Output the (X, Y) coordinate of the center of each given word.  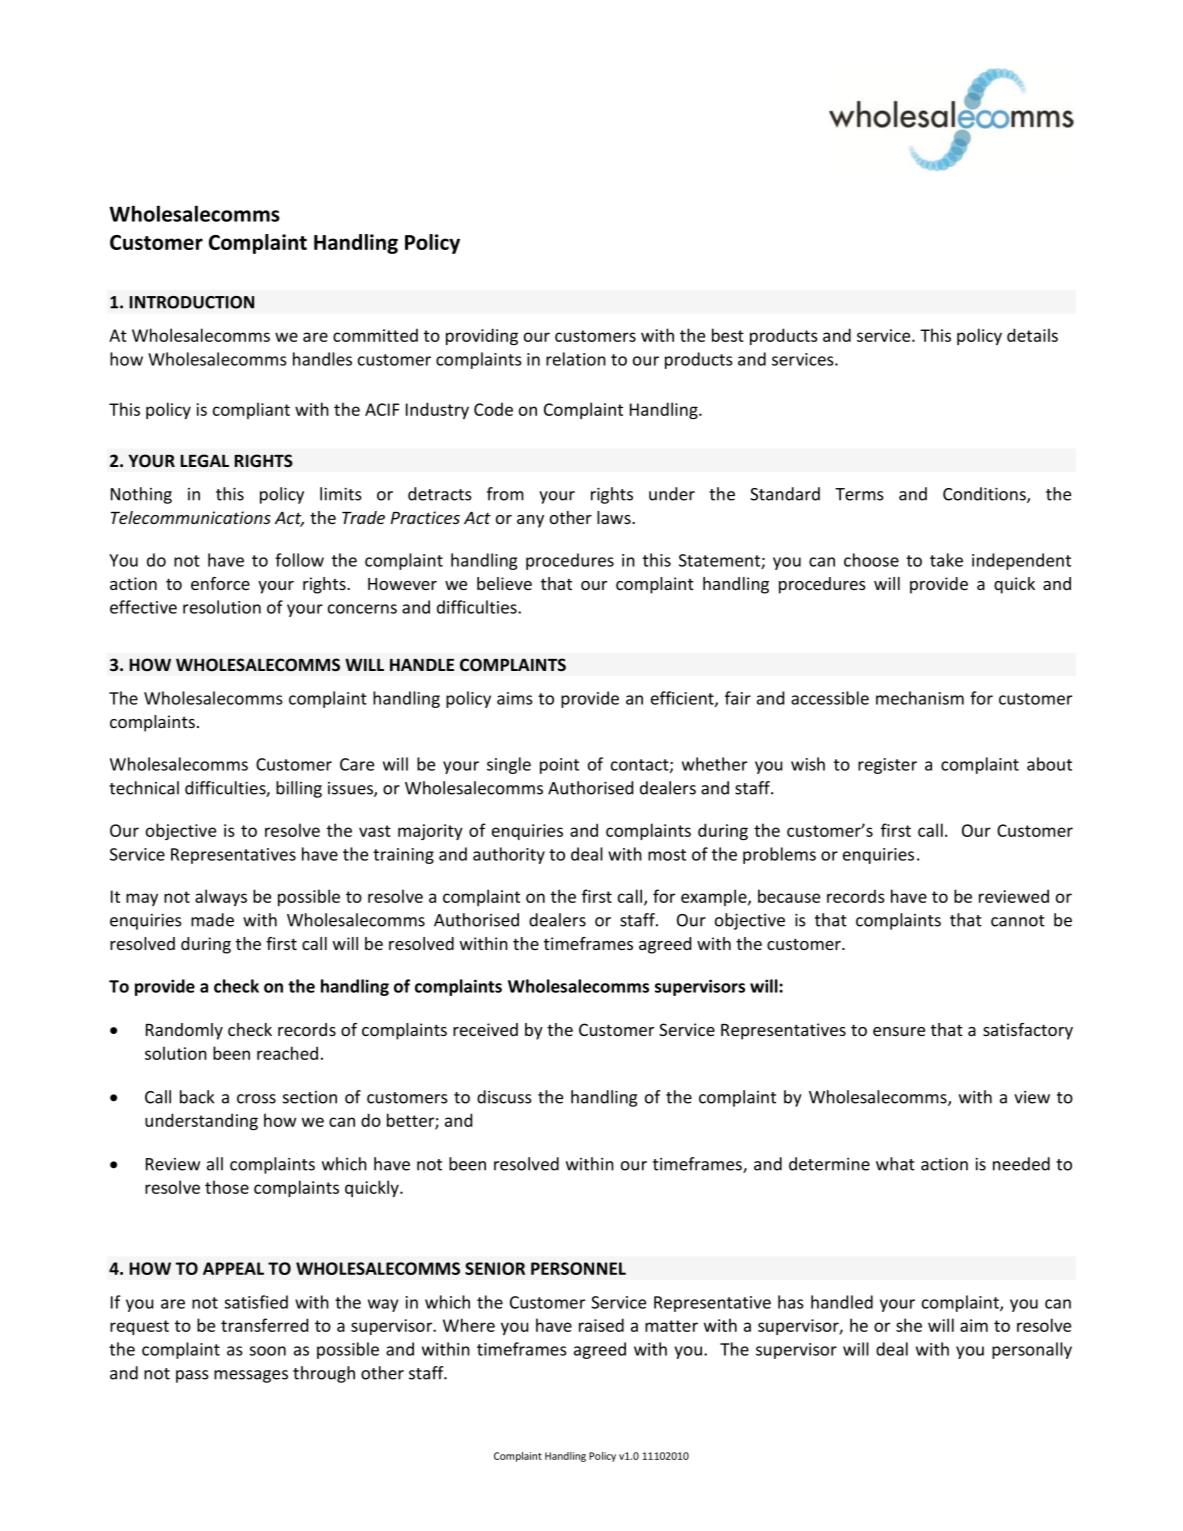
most (667, 855)
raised (601, 1325)
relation (576, 359)
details (1032, 335)
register (887, 766)
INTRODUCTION (192, 302)
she (909, 1325)
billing (299, 789)
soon (267, 1351)
